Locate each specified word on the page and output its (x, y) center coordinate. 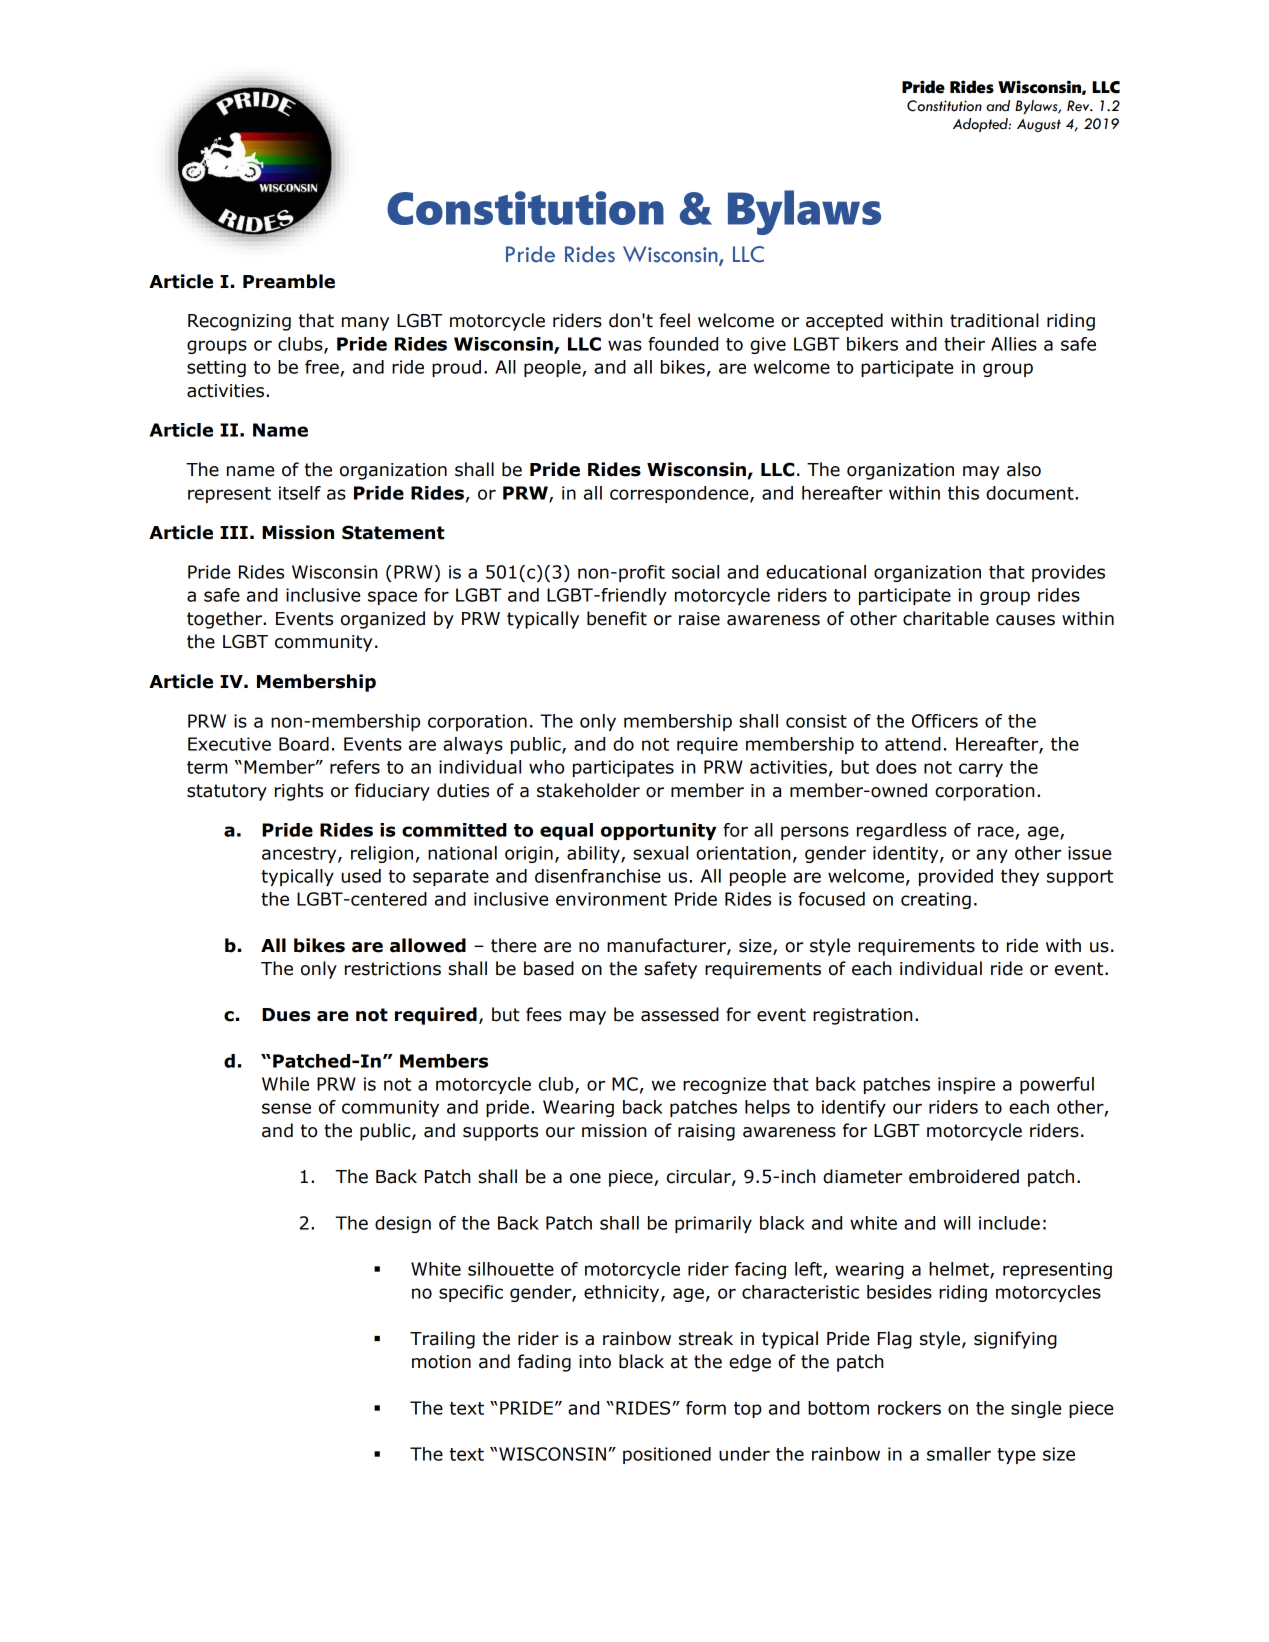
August (1039, 125)
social (695, 572)
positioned (667, 1455)
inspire (966, 1085)
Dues (286, 1015)
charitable (946, 618)
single (1036, 1409)
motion (441, 1362)
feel (674, 320)
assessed (680, 1014)
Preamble (289, 281)
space (392, 598)
